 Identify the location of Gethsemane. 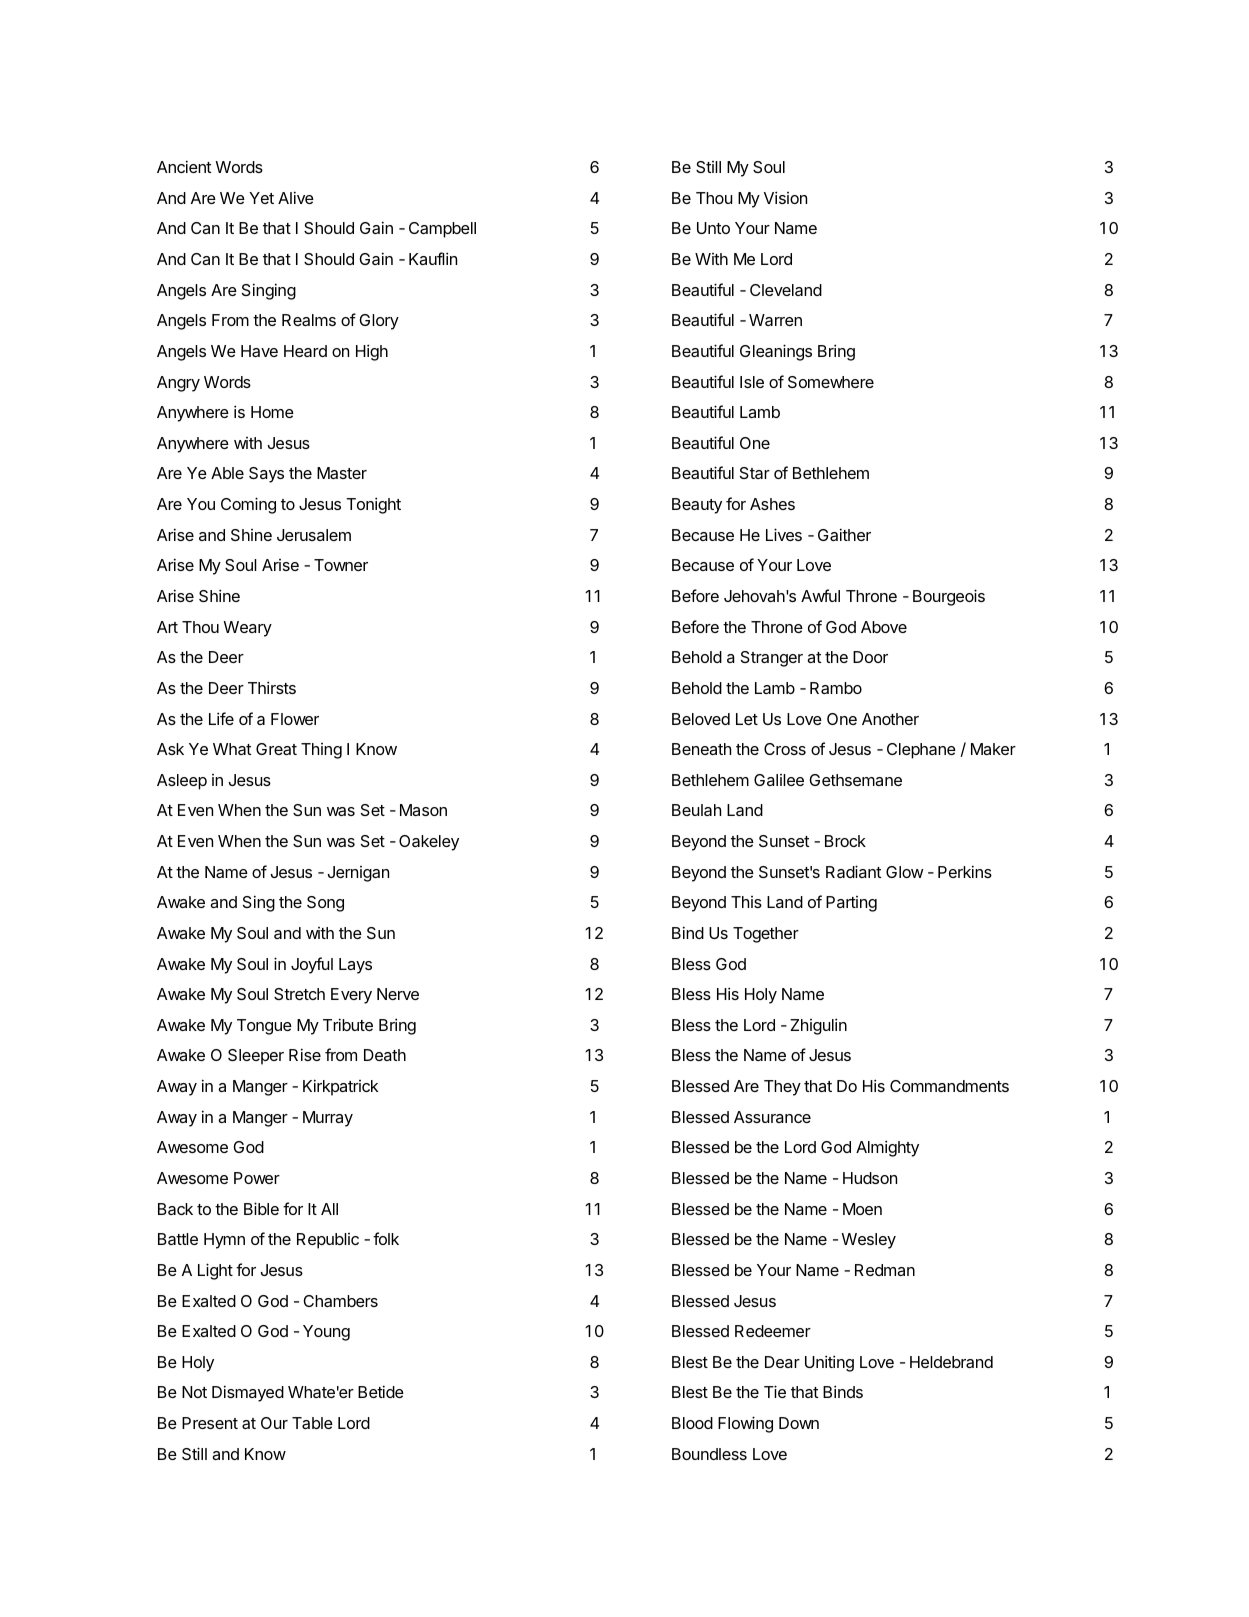
(855, 780).
